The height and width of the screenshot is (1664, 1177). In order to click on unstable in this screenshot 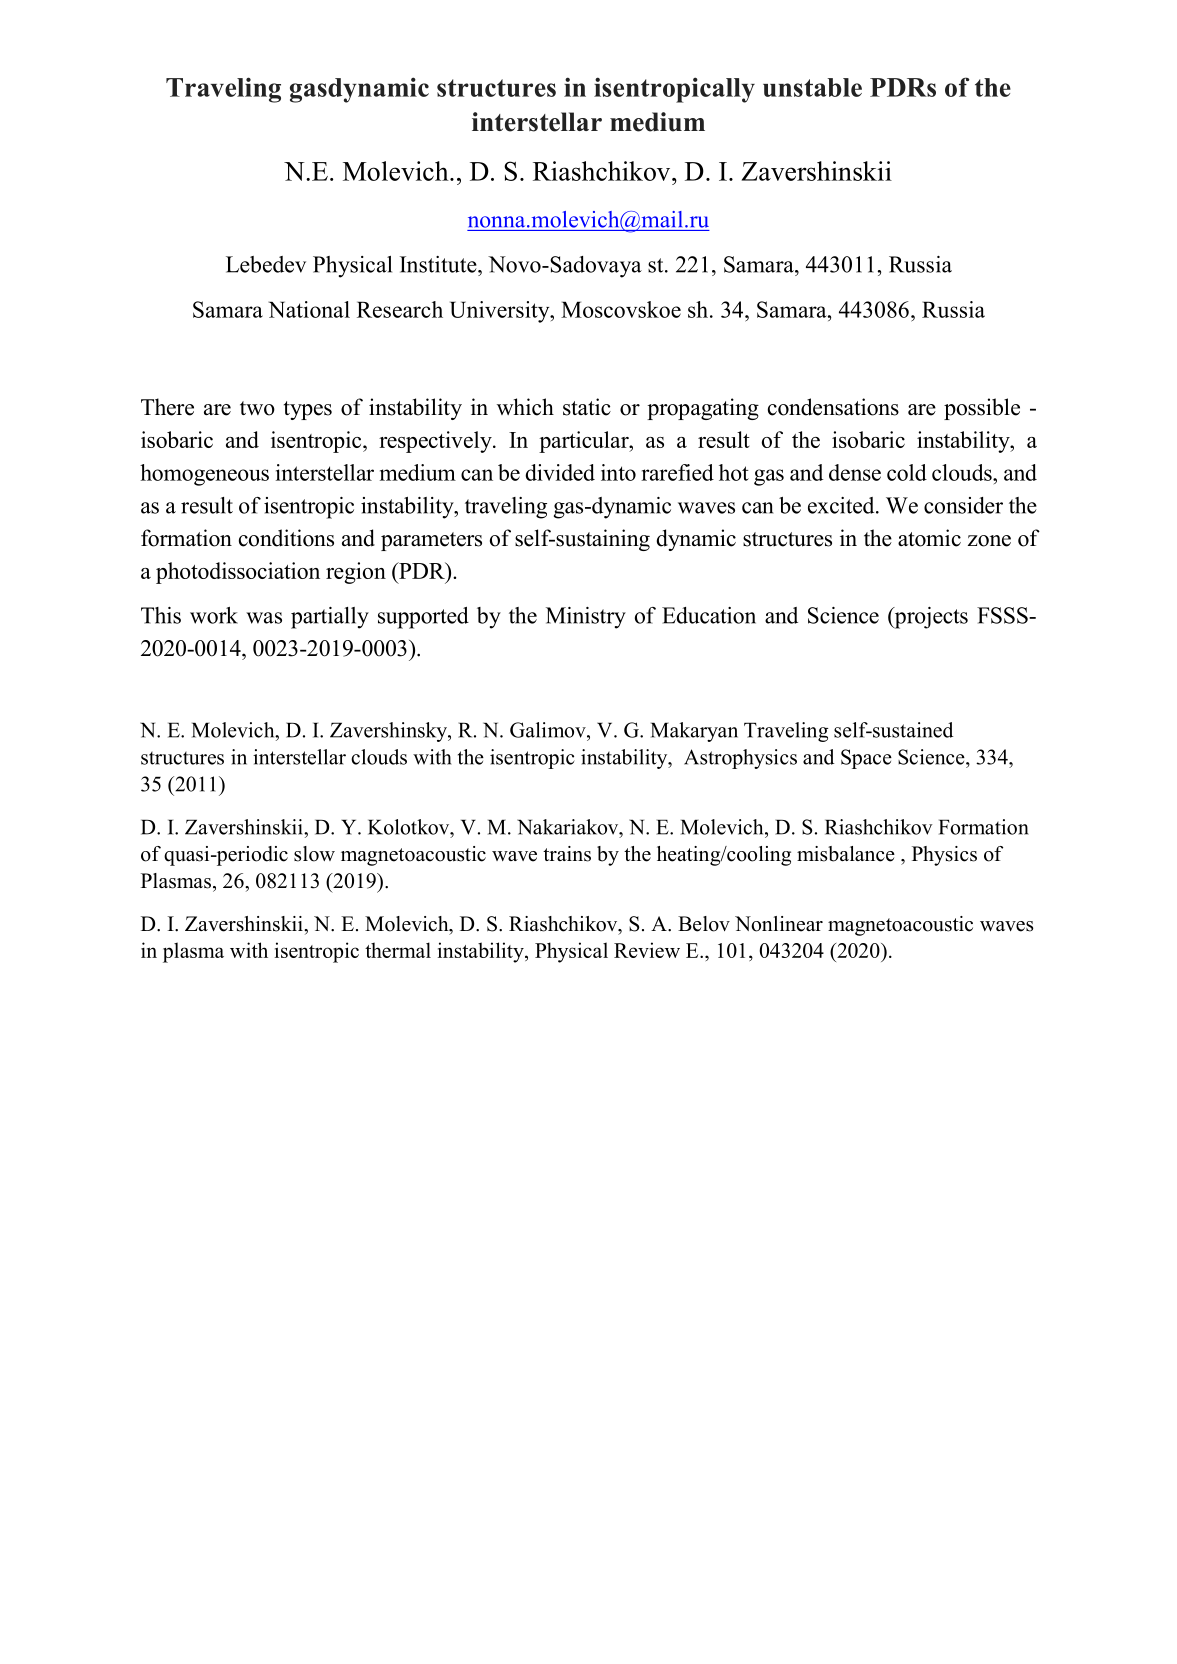, I will do `click(812, 87)`.
